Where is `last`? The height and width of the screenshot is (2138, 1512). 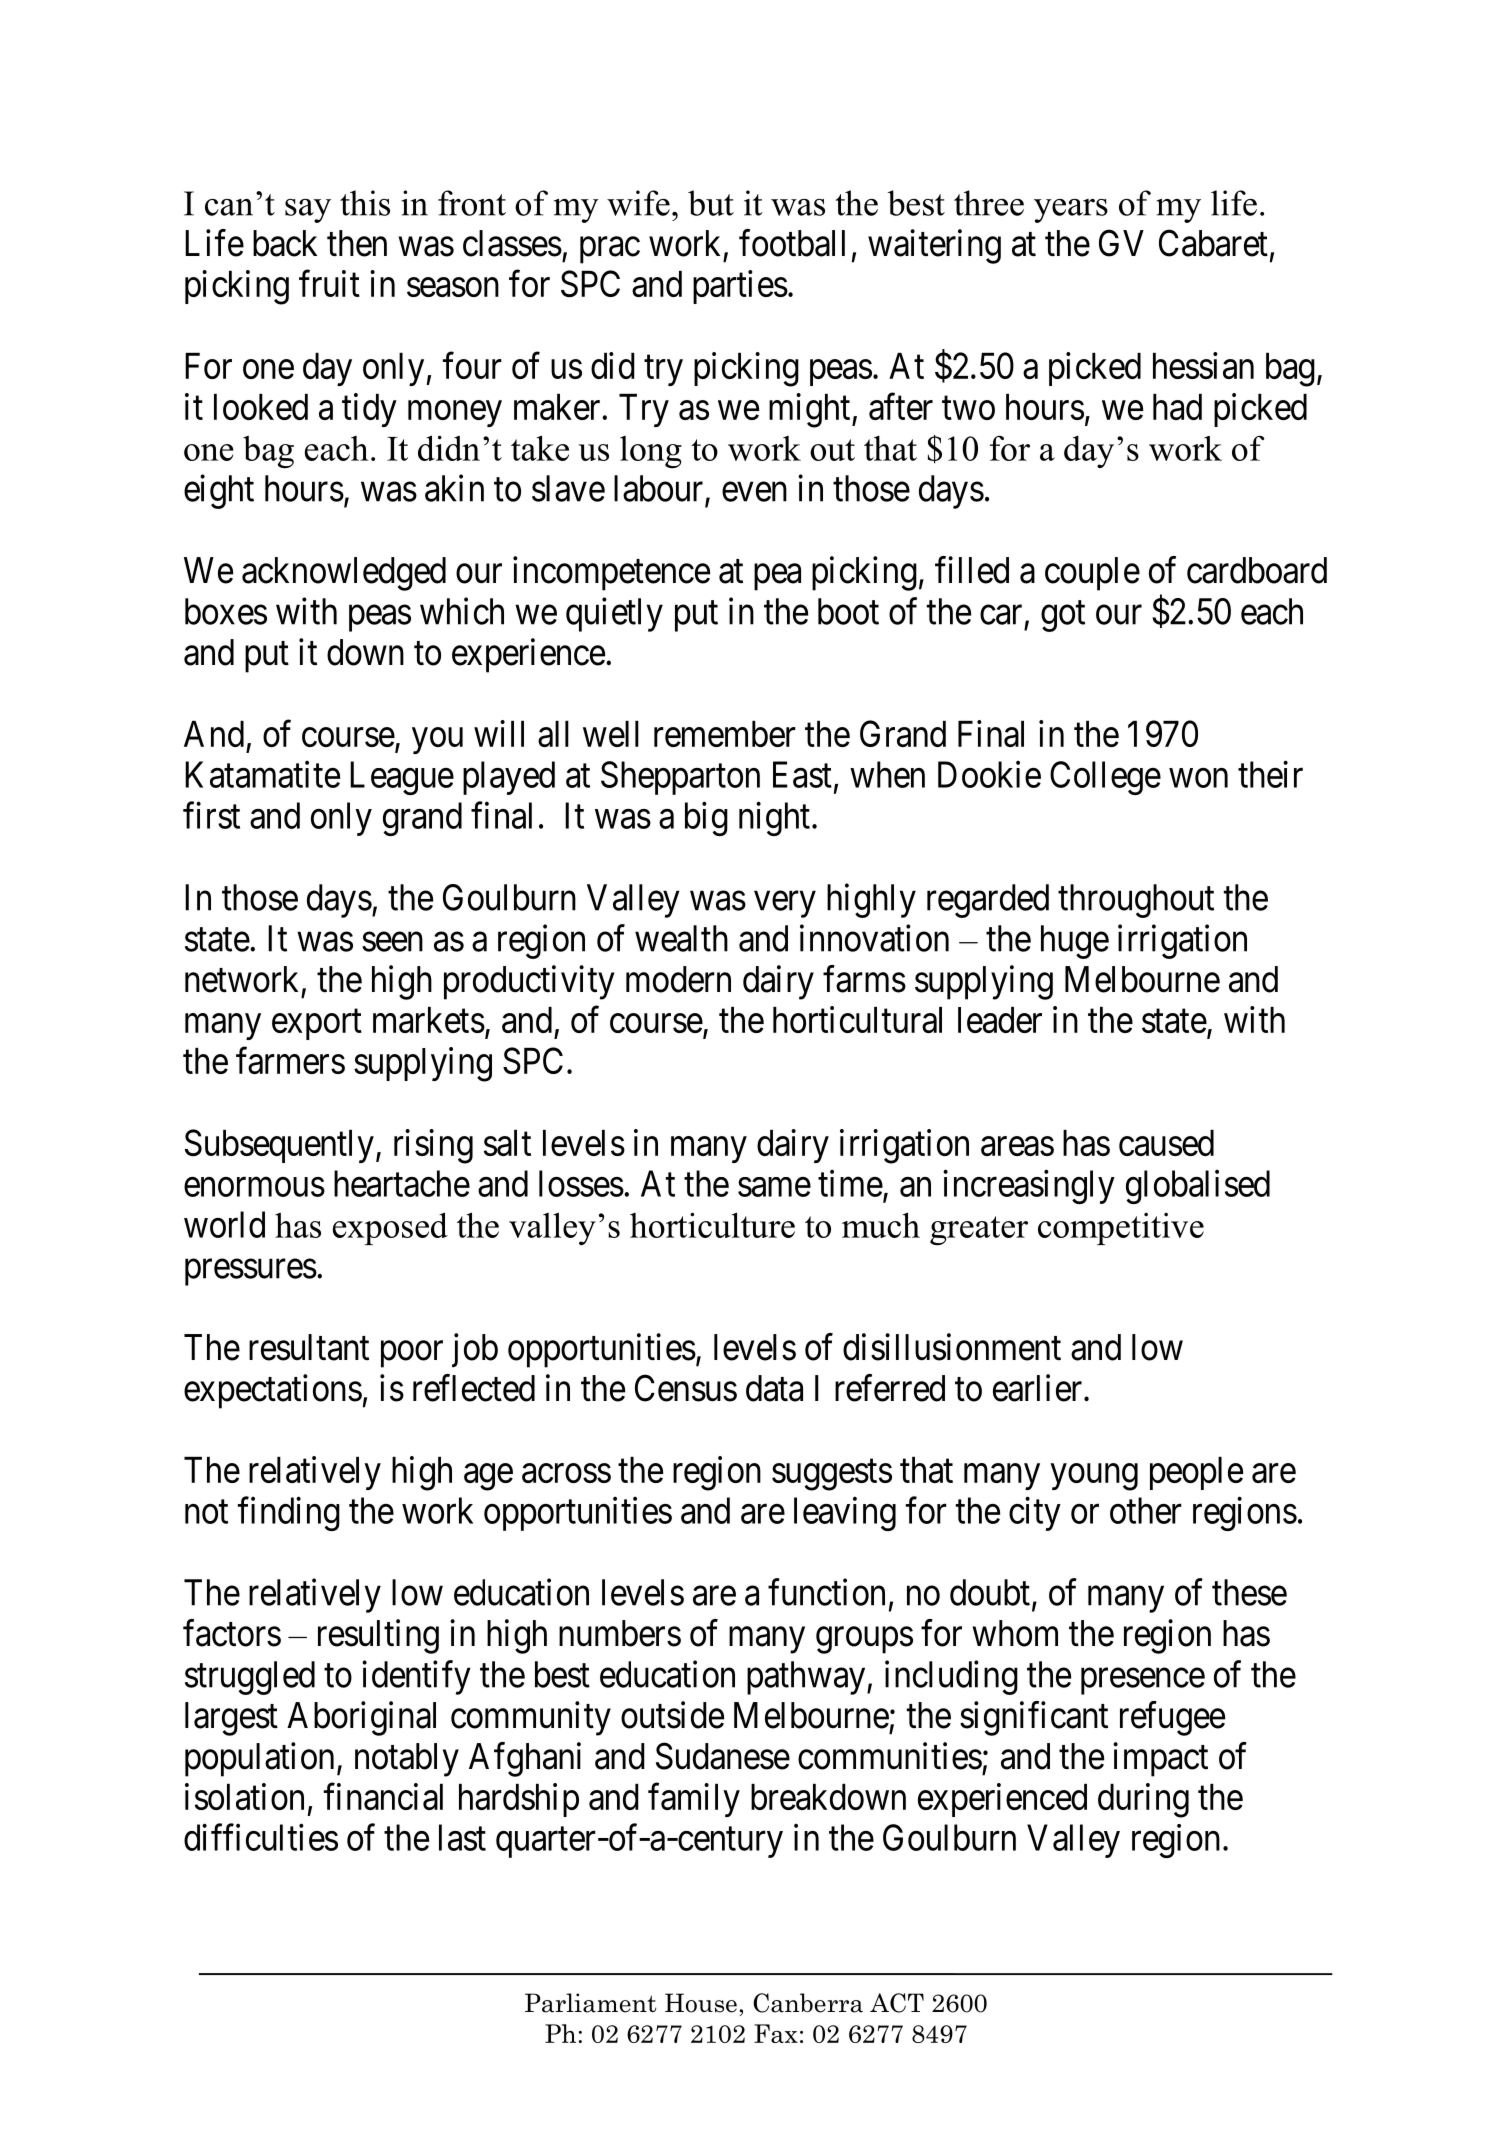 last is located at coordinates (462, 1837).
